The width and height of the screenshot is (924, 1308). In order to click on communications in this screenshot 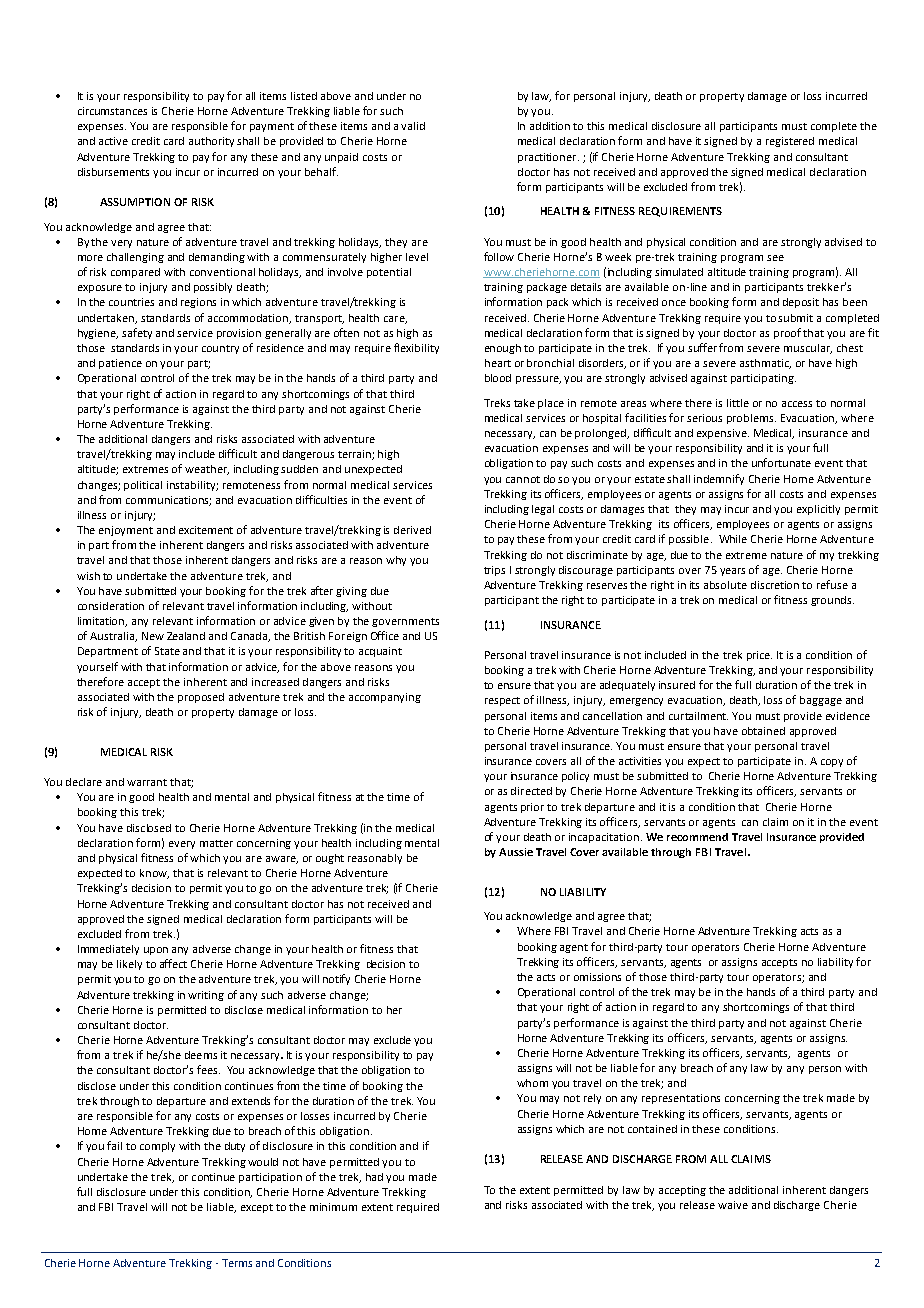, I will do `click(168, 501)`.
